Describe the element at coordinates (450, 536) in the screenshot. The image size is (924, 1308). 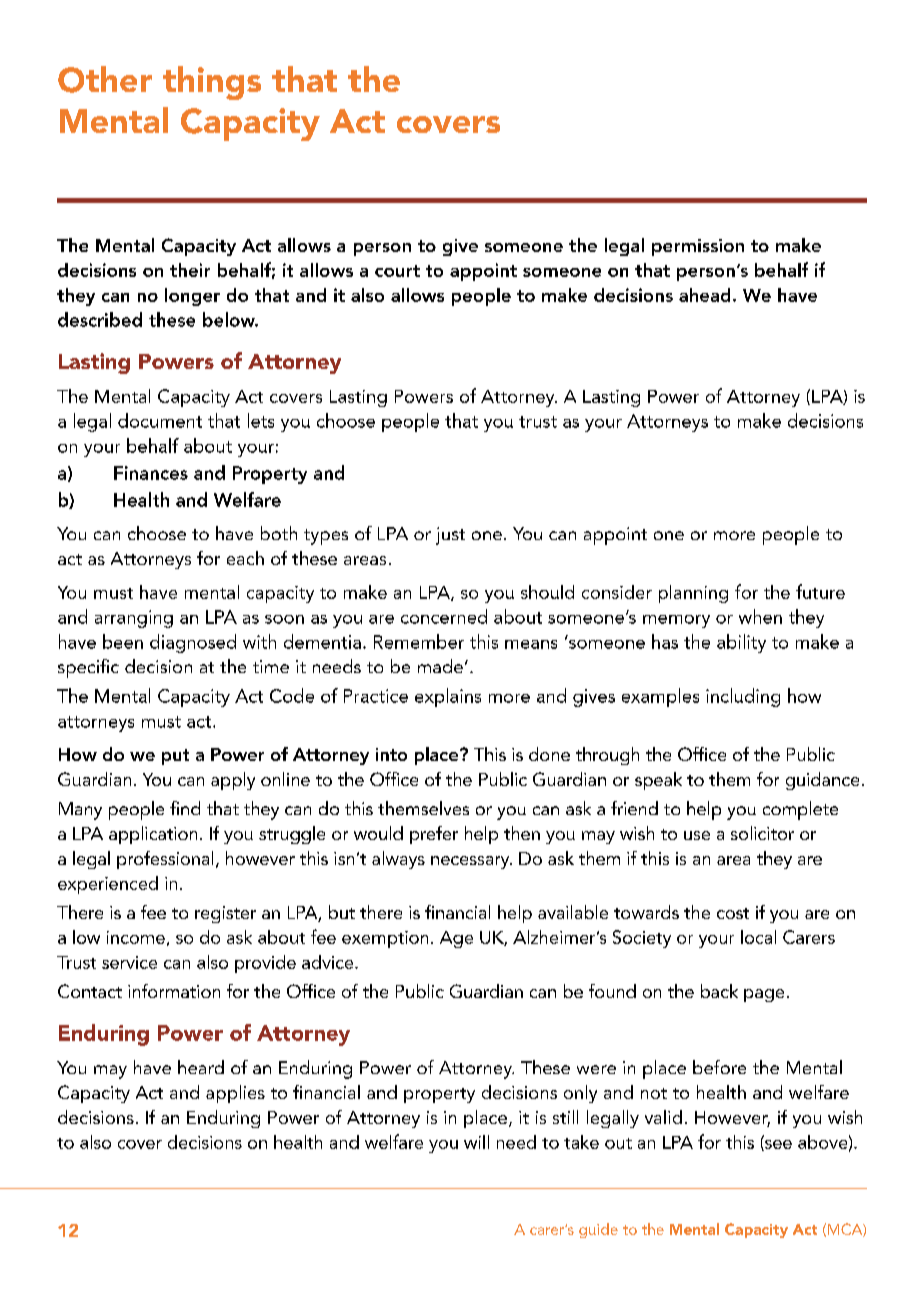
I see `just` at that location.
